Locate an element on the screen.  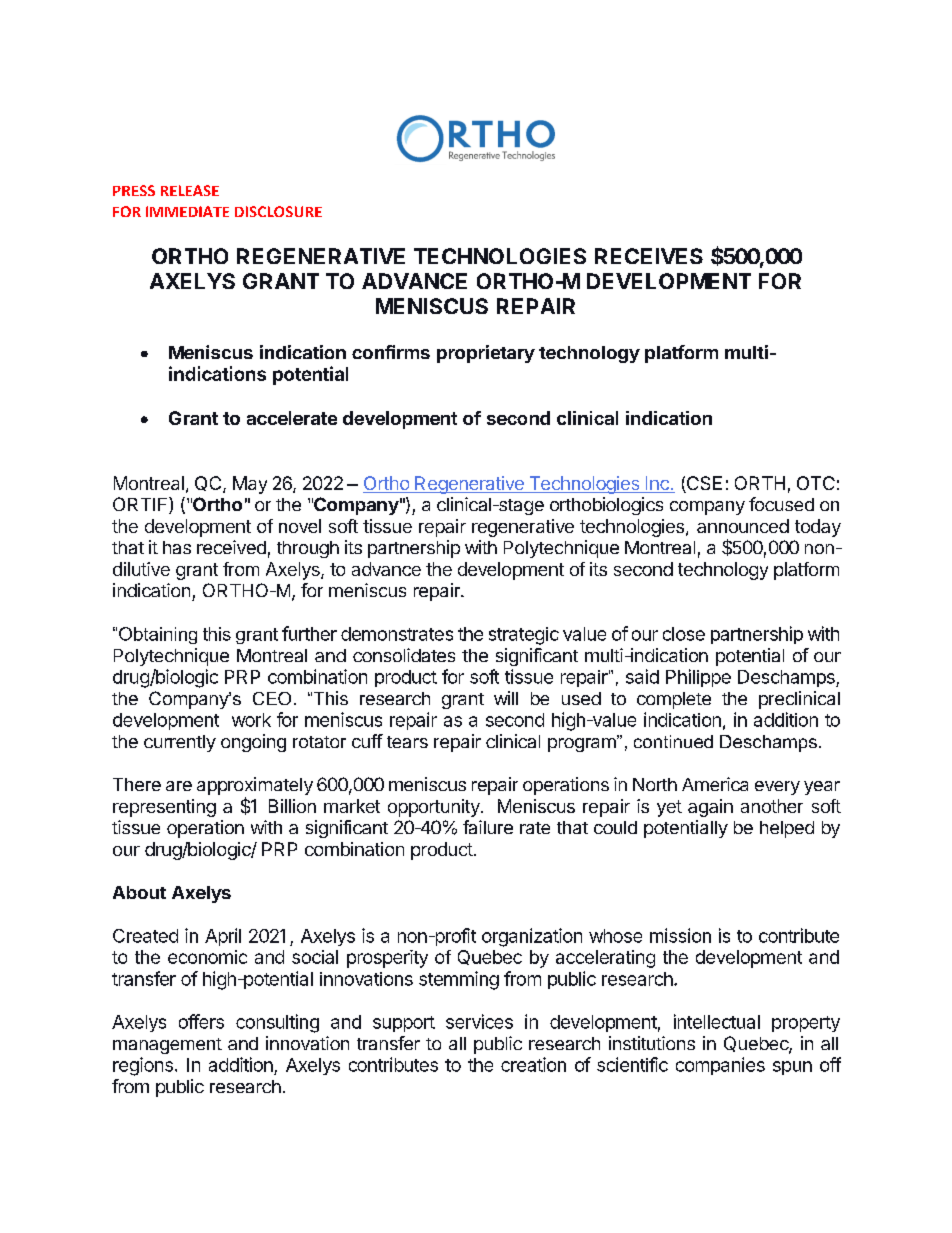
Obtaining is located at coordinates (158, 635).
